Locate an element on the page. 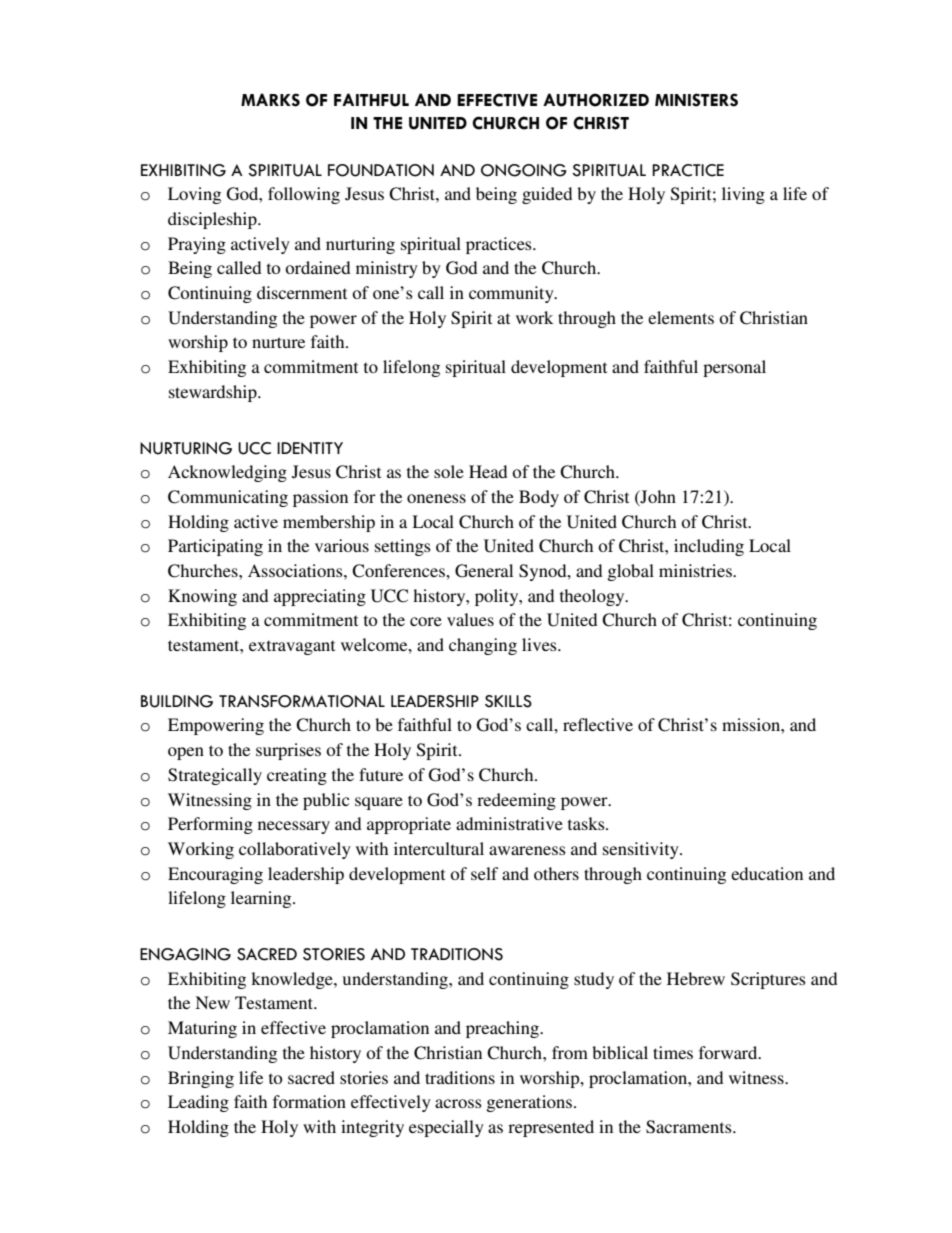  Knowing is located at coordinates (202, 597).
